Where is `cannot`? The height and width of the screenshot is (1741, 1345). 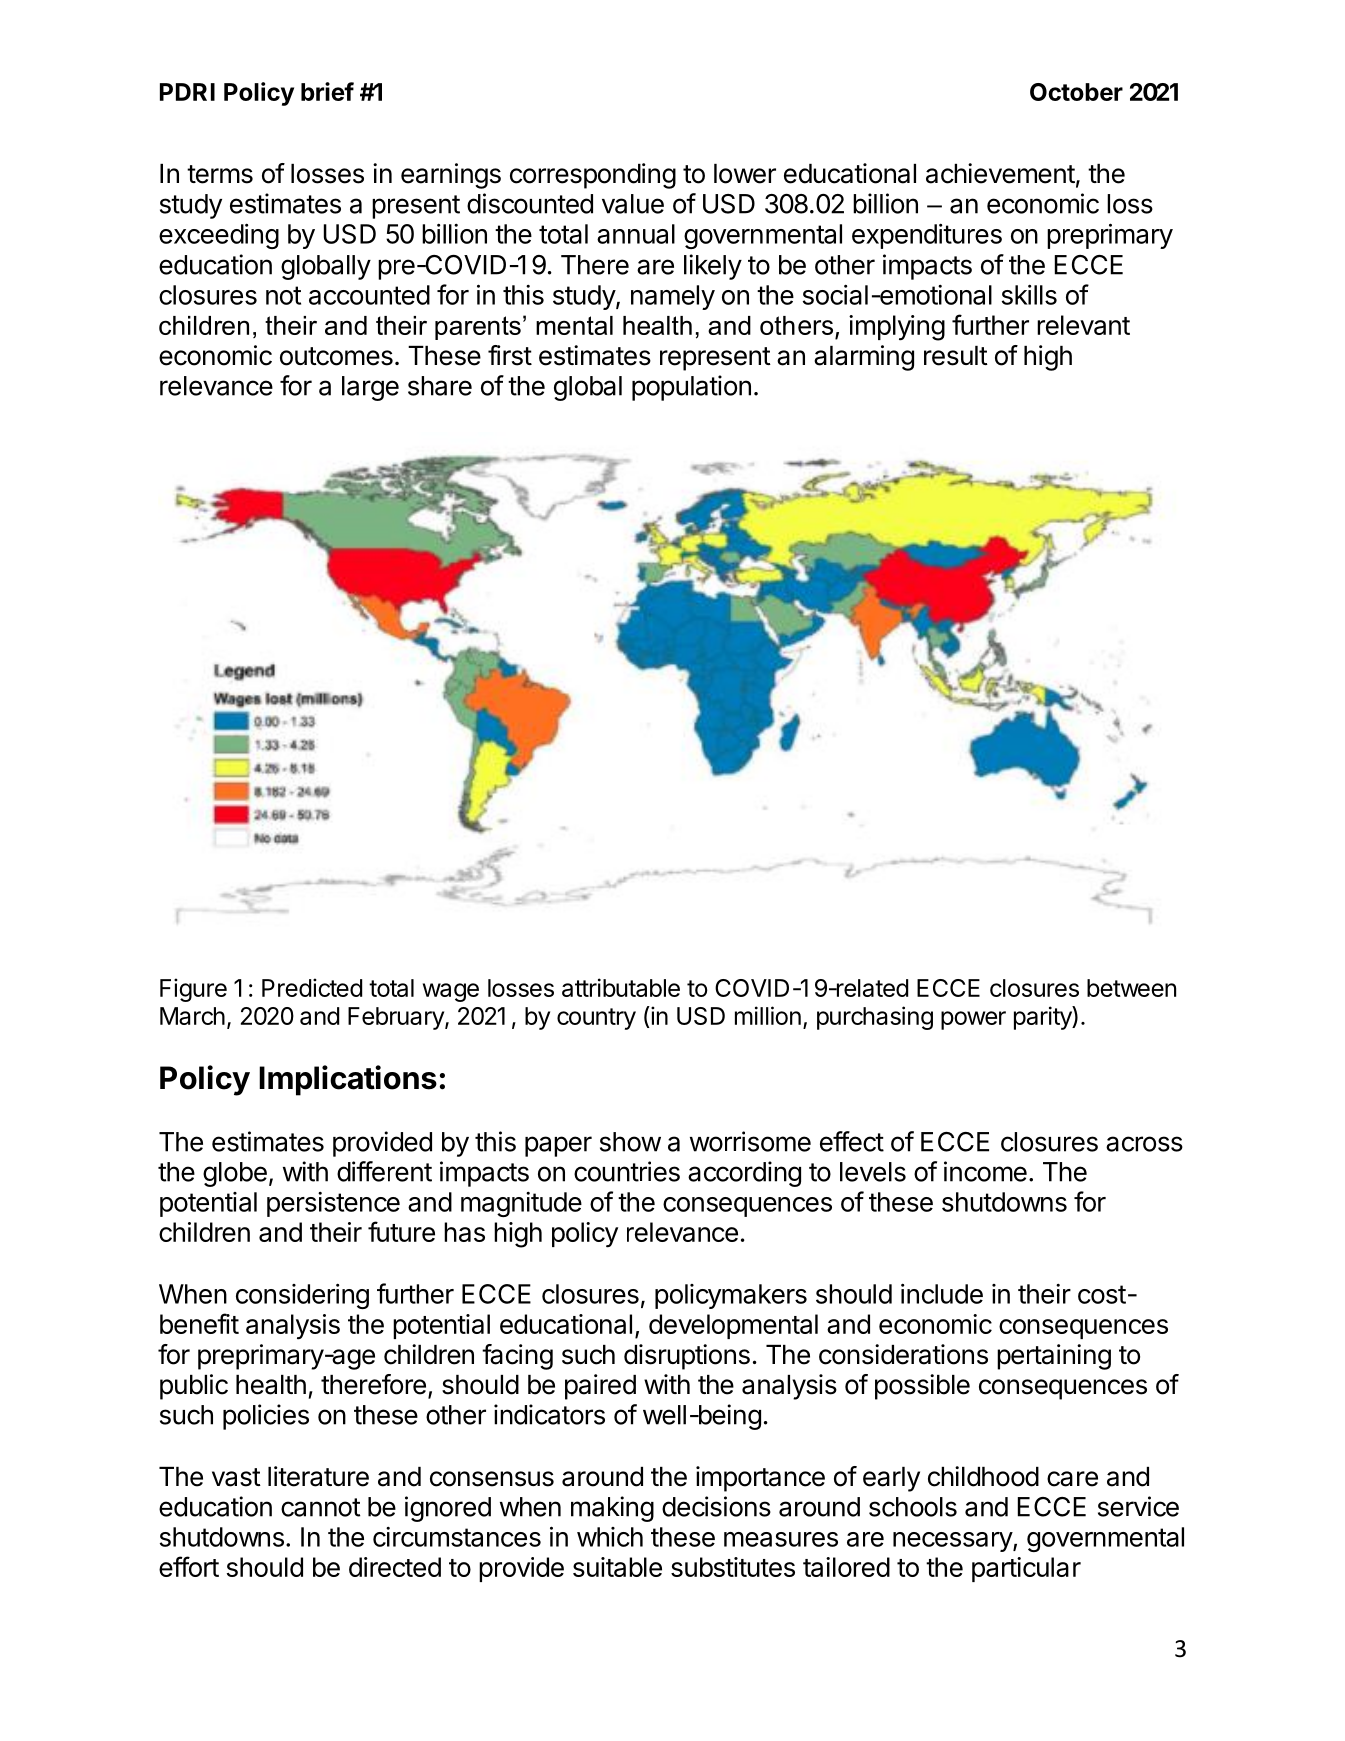
cannot is located at coordinates (320, 1507).
